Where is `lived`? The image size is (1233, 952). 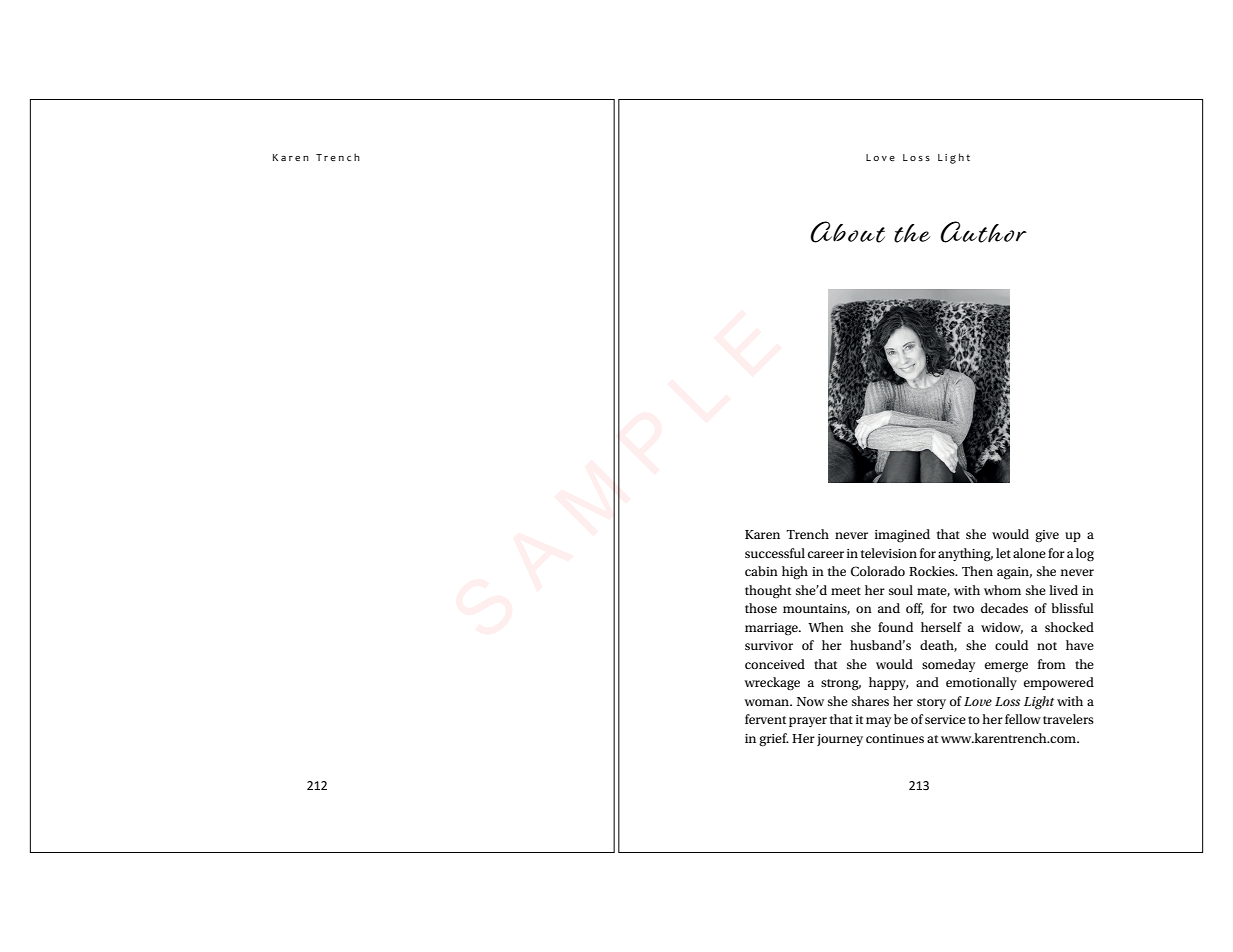 lived is located at coordinates (1063, 590).
